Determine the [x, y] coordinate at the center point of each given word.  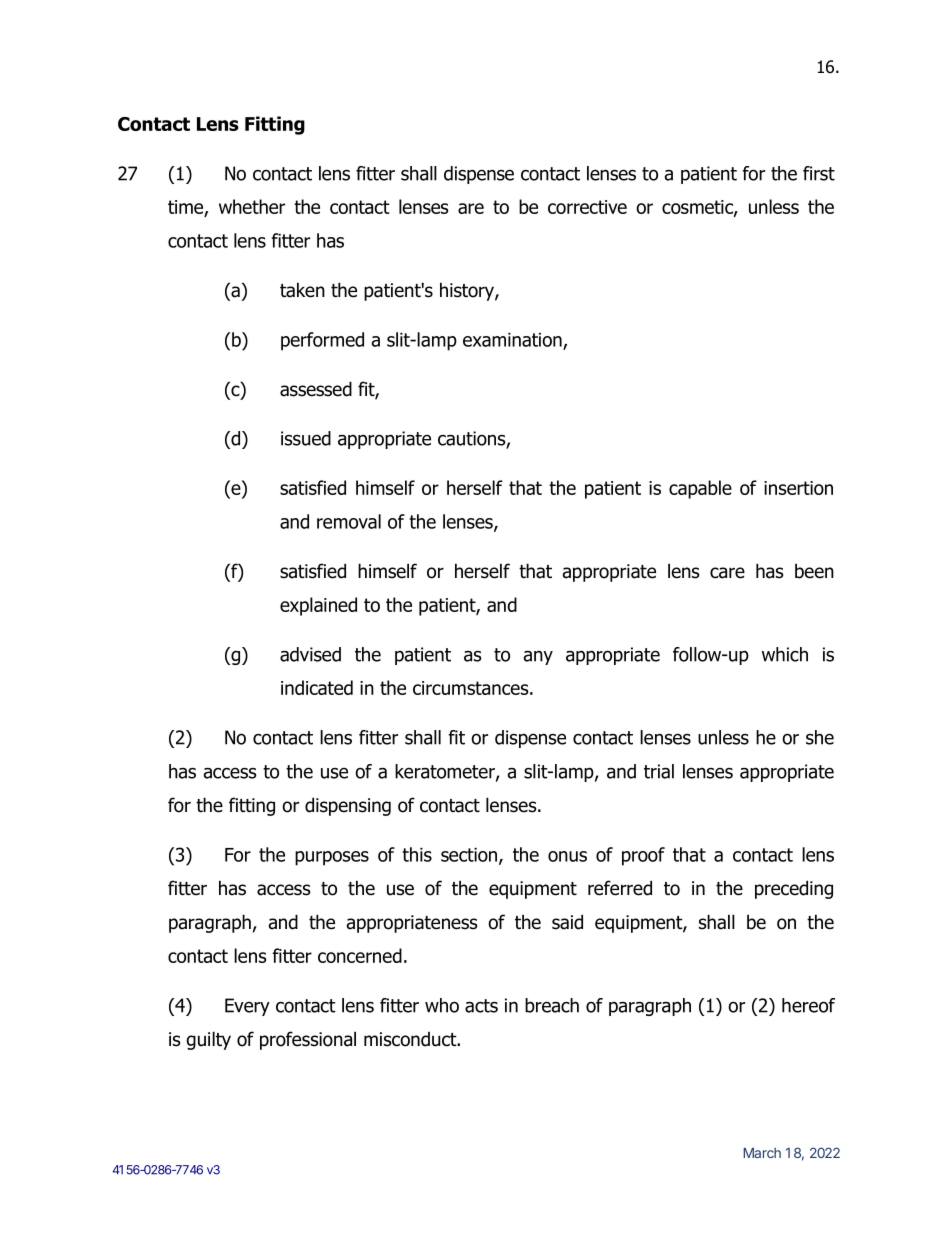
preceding [794, 889]
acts [481, 1006]
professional [308, 1040]
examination [513, 341]
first [819, 173]
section [470, 856]
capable [700, 489]
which [785, 654]
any [538, 658]
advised [310, 654]
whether [252, 206]
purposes [332, 858]
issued [306, 438]
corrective [587, 207]
